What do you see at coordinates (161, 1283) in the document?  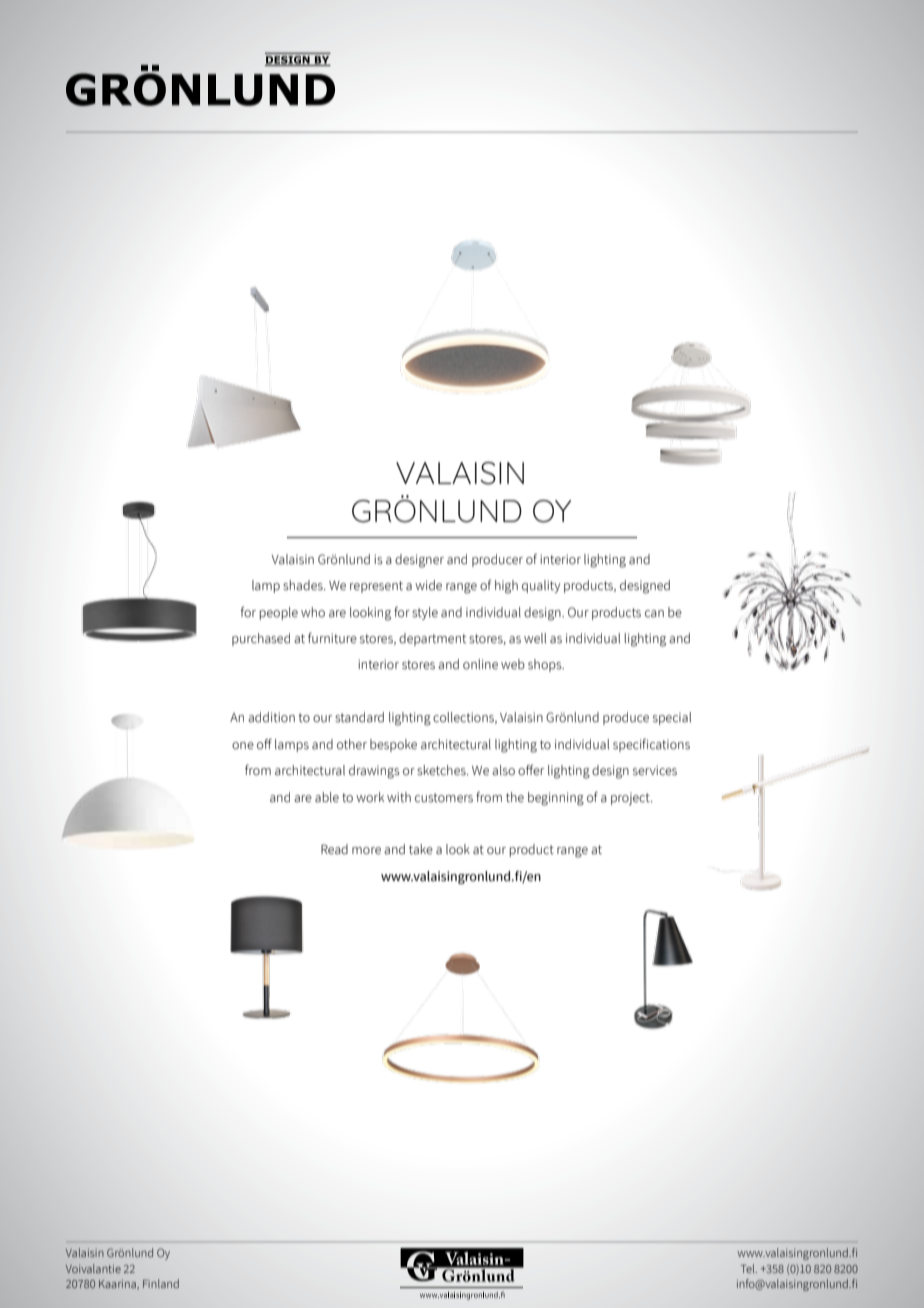 I see `Finland` at bounding box center [161, 1283].
